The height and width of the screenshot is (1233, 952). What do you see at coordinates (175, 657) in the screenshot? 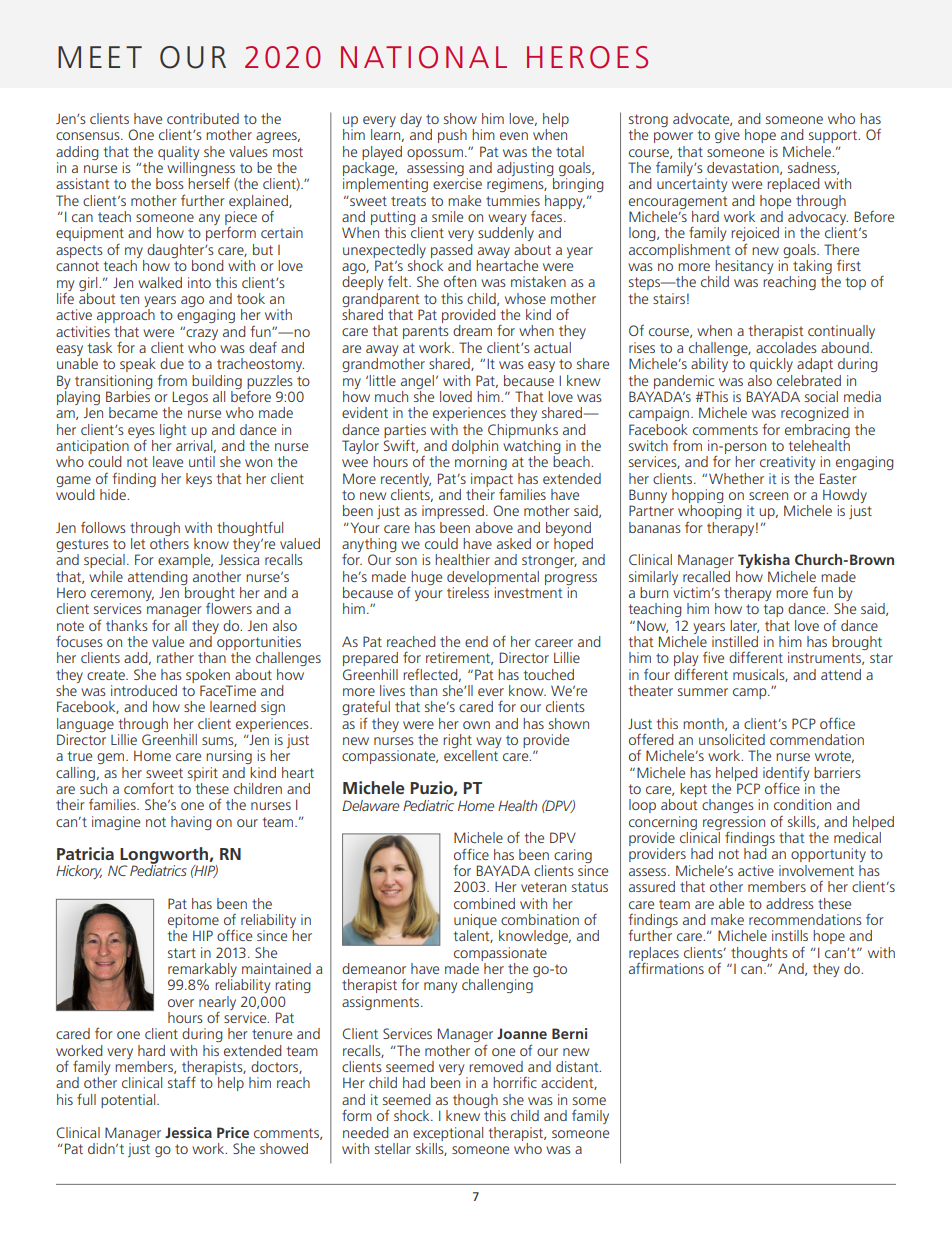
I see `rather` at bounding box center [175, 657].
